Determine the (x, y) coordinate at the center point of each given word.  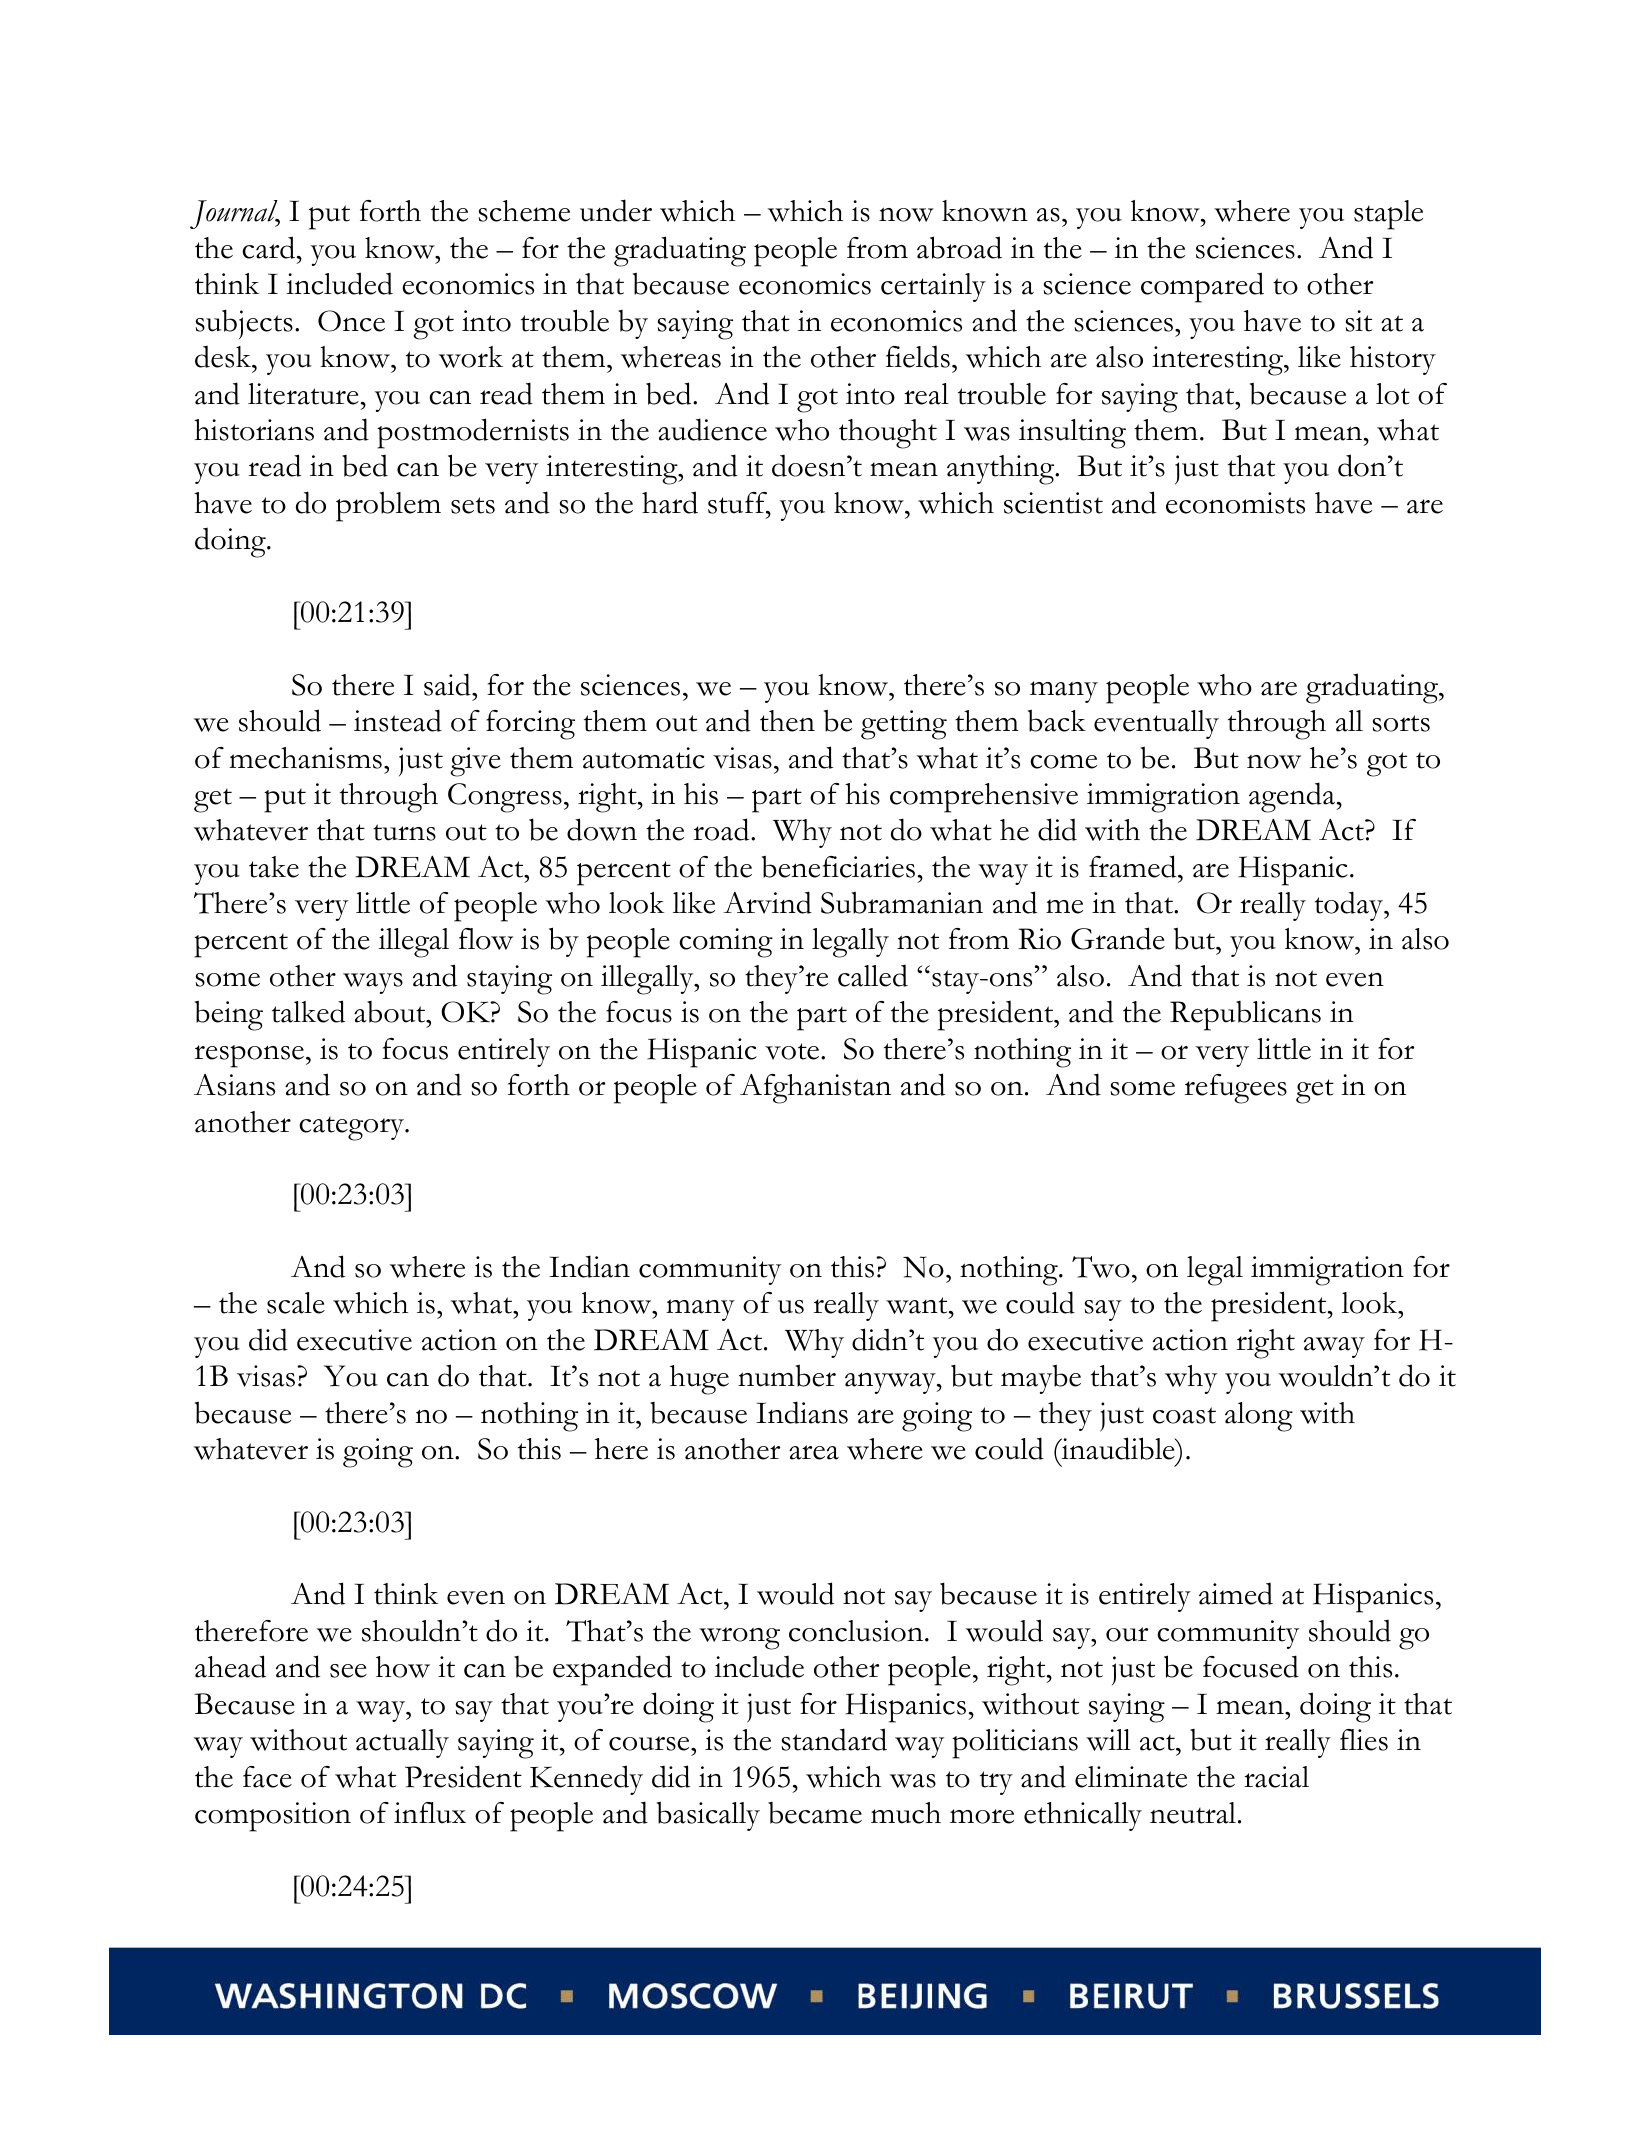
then (787, 721)
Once (351, 321)
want (918, 1305)
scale (296, 1303)
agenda (1293, 797)
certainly (933, 287)
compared (1202, 287)
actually (402, 1743)
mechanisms (305, 758)
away (1334, 1347)
